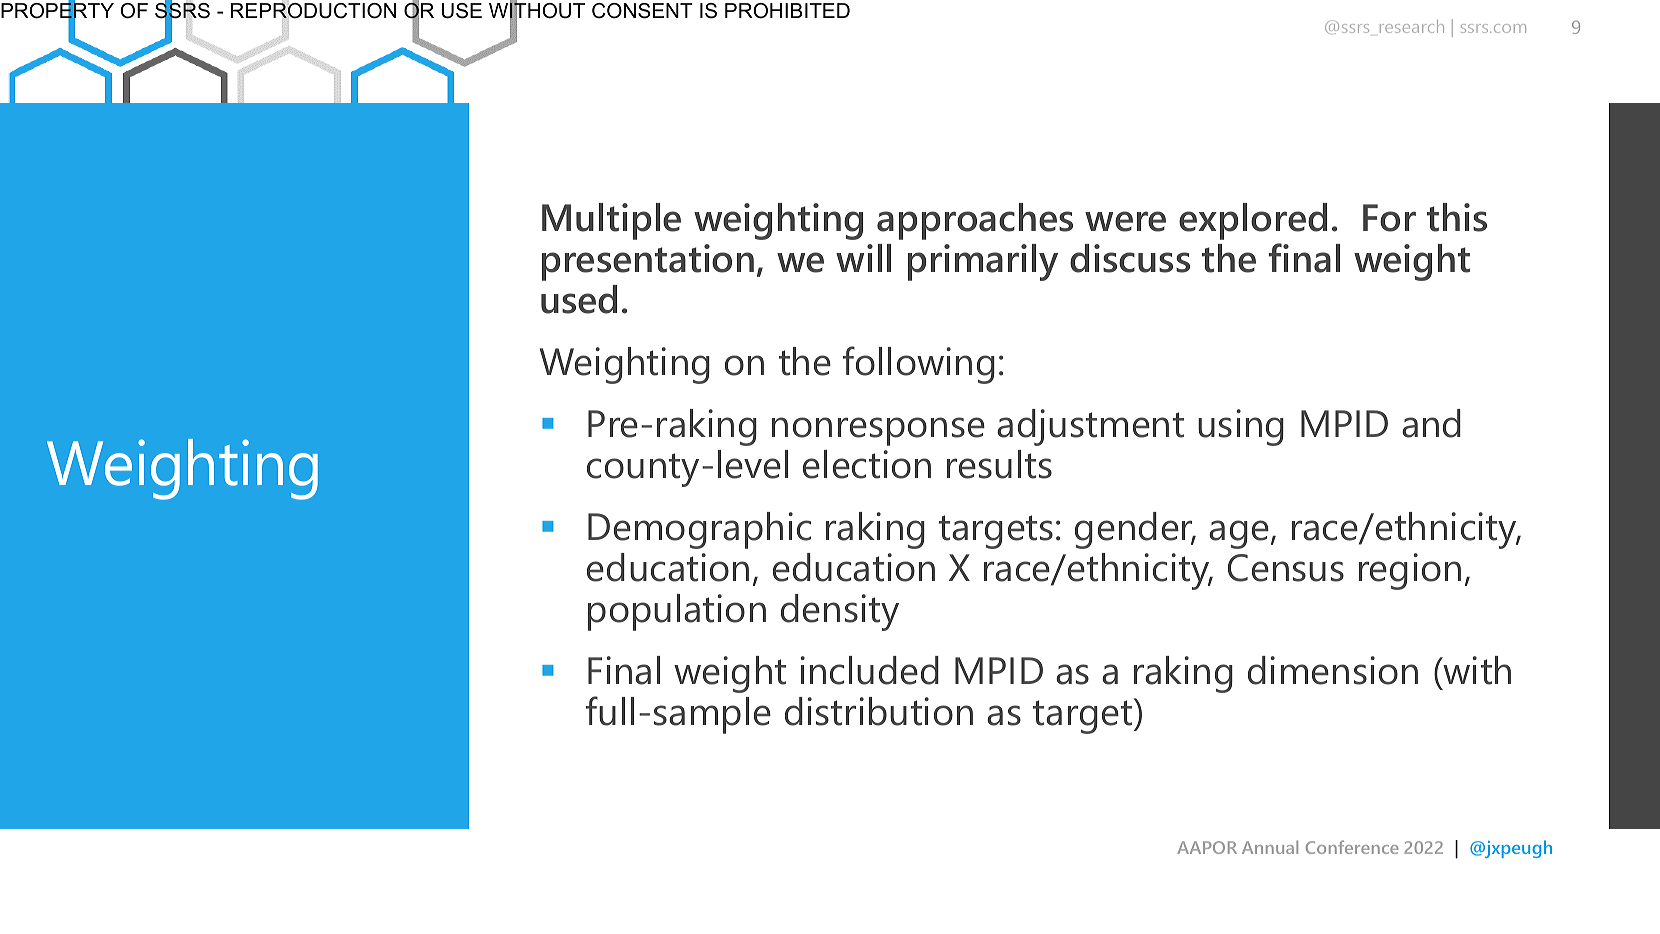  Describe the element at coordinates (648, 262) in the screenshot. I see `presentation` at that location.
